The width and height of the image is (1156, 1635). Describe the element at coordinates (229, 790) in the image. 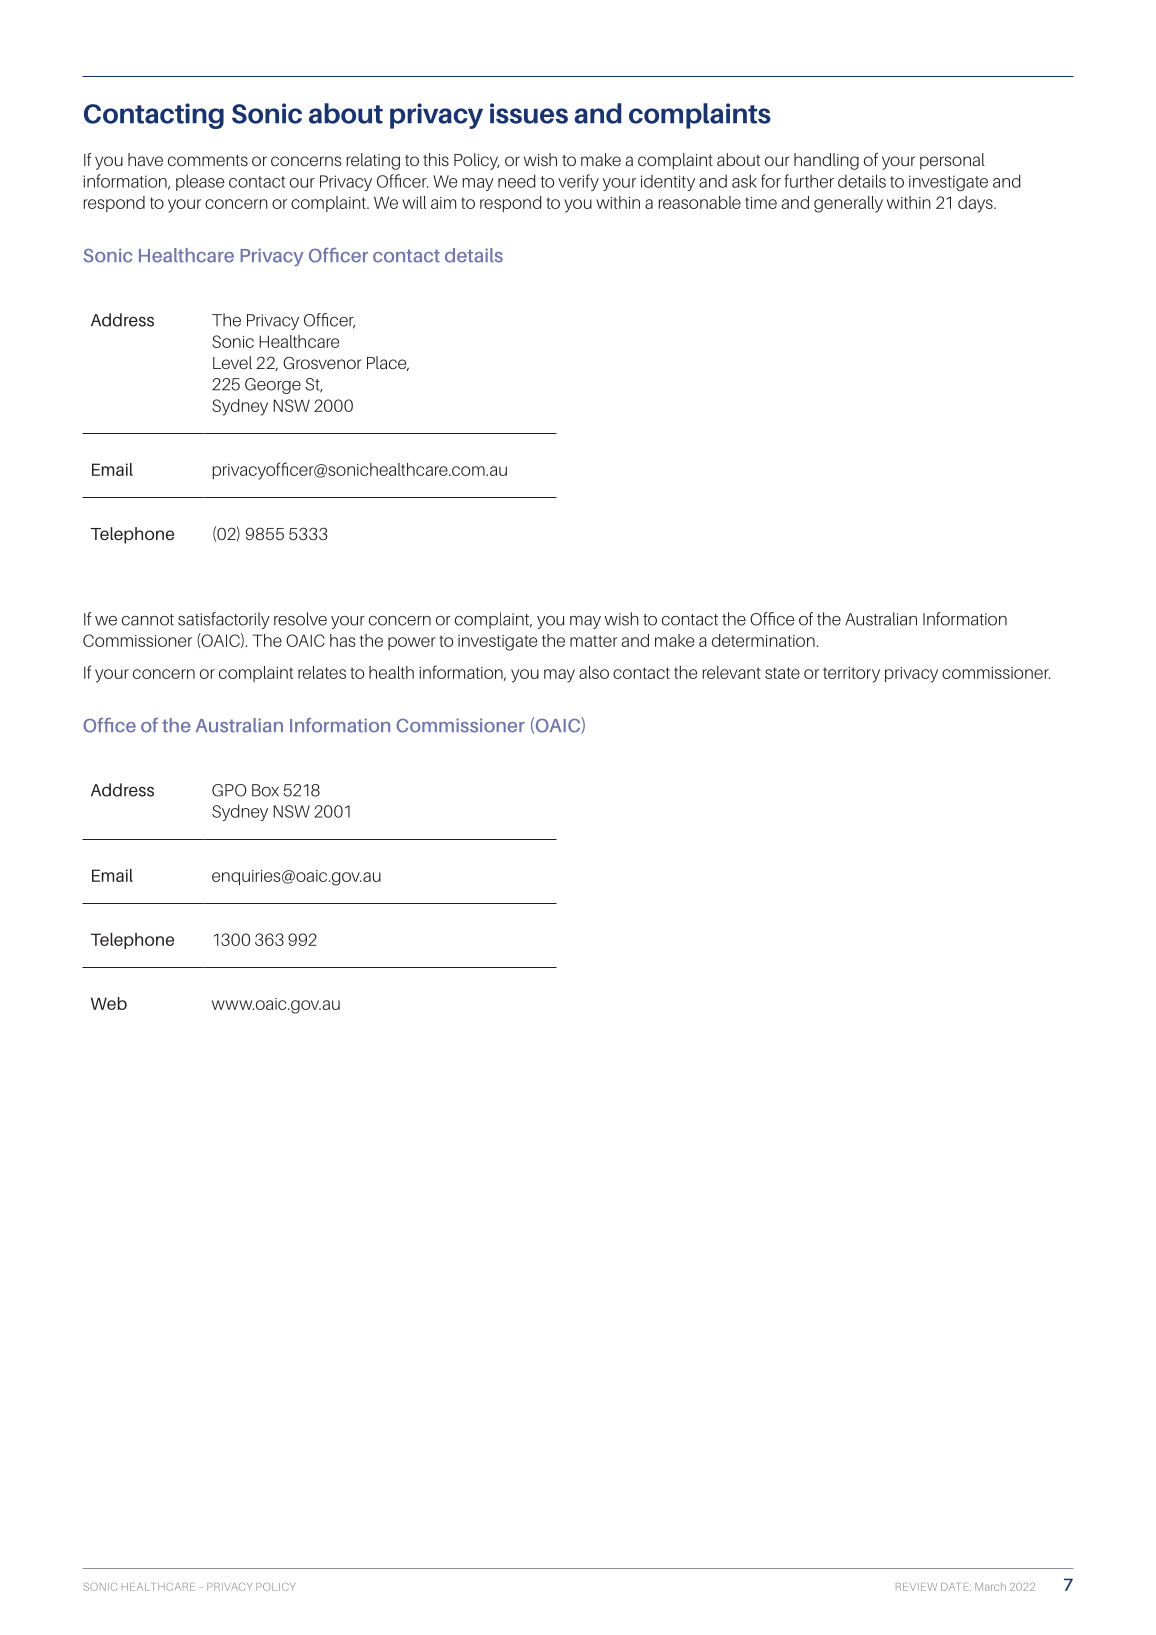

I see `GPO` at that location.
